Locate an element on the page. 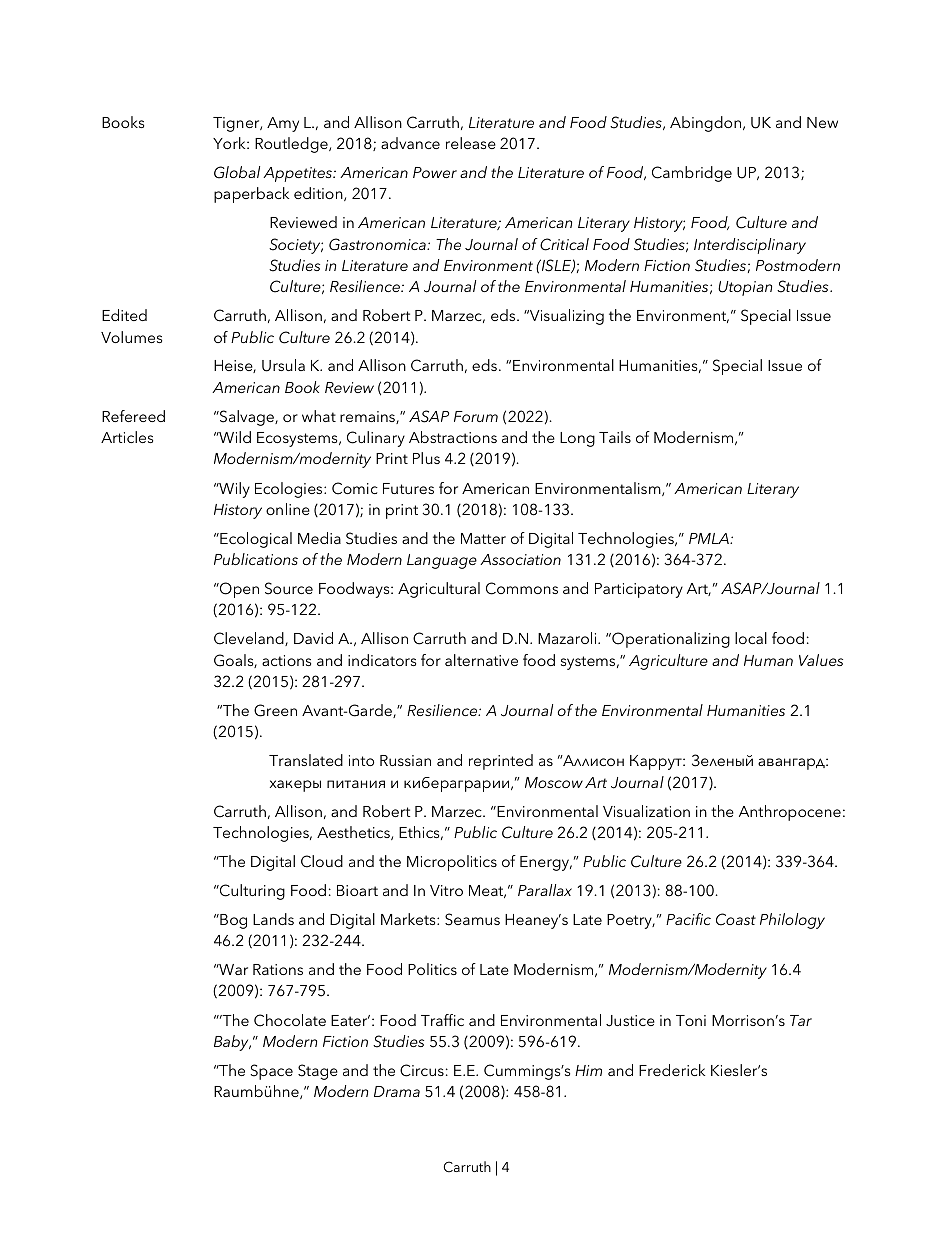 The width and height of the page is (952, 1233). Baby is located at coordinates (232, 1043).
